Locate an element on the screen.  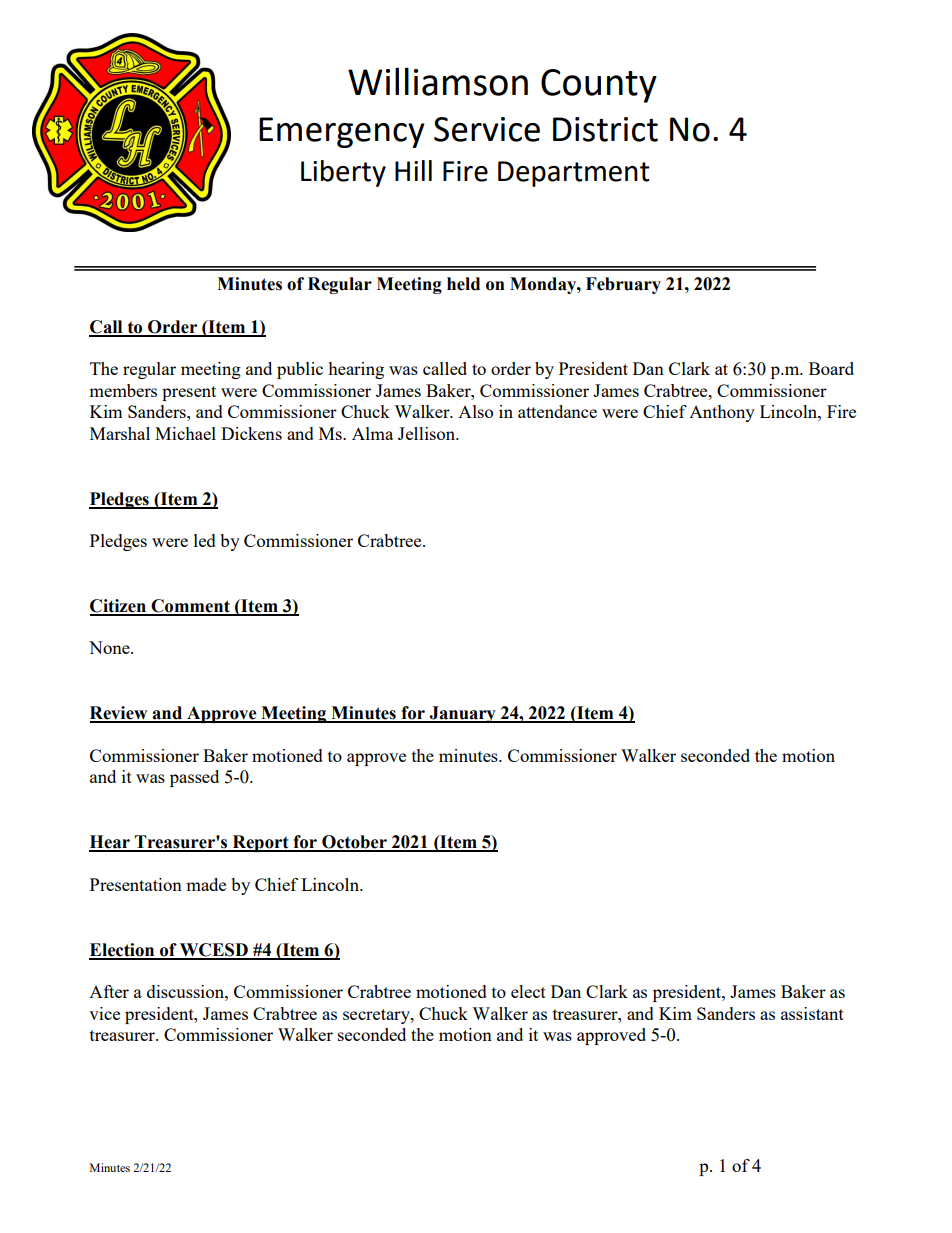
District is located at coordinates (605, 129).
